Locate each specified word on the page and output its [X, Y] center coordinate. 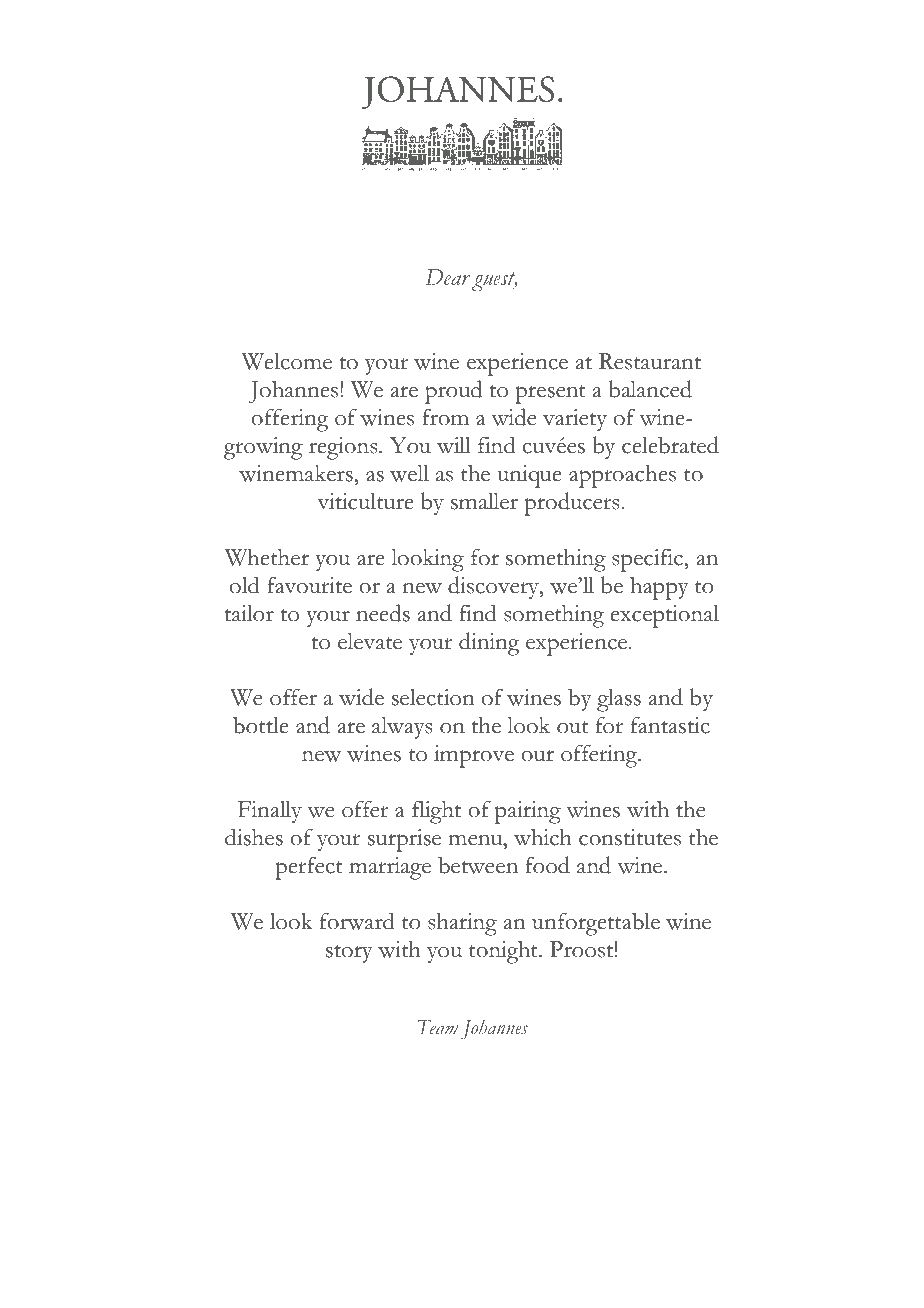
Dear [448, 277]
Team [438, 1027]
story [349, 954]
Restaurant [650, 361]
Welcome [287, 361]
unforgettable [596, 924]
